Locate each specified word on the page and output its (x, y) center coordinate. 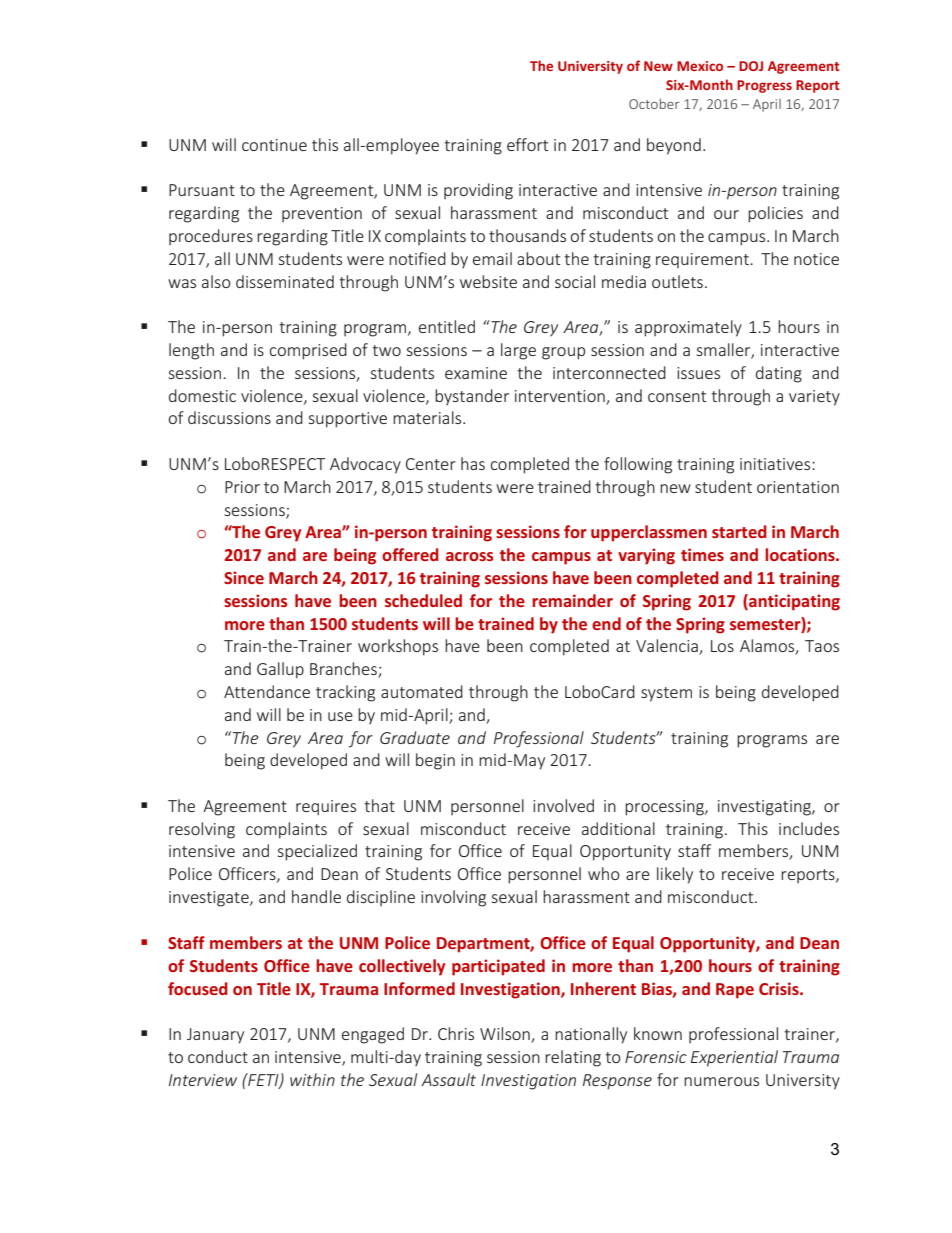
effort (528, 144)
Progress (764, 86)
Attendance (267, 691)
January (215, 1036)
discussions (229, 417)
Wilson (506, 1035)
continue (274, 145)
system (666, 694)
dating (779, 374)
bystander (472, 397)
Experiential (734, 1058)
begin (435, 761)
